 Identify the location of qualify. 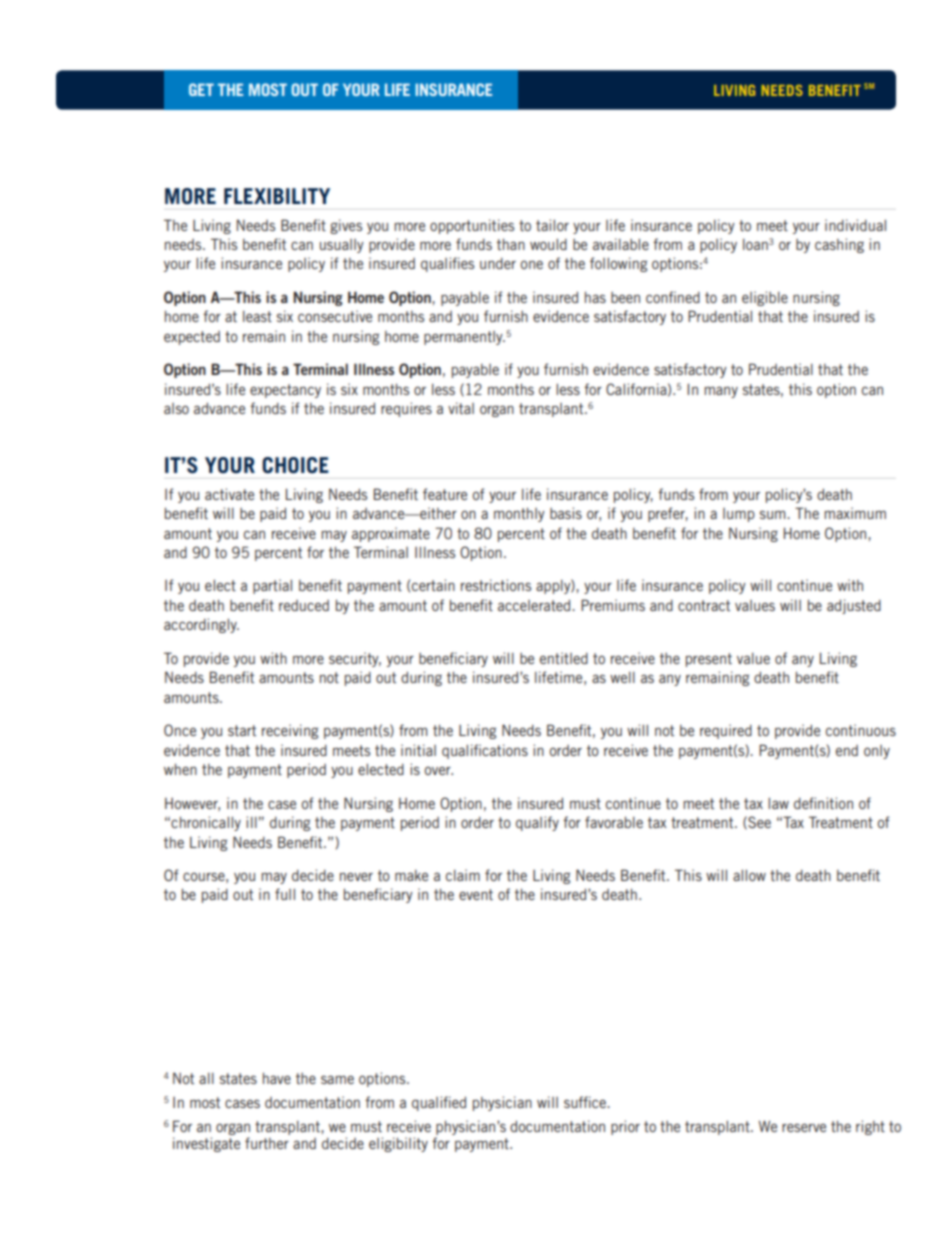
(537, 823).
